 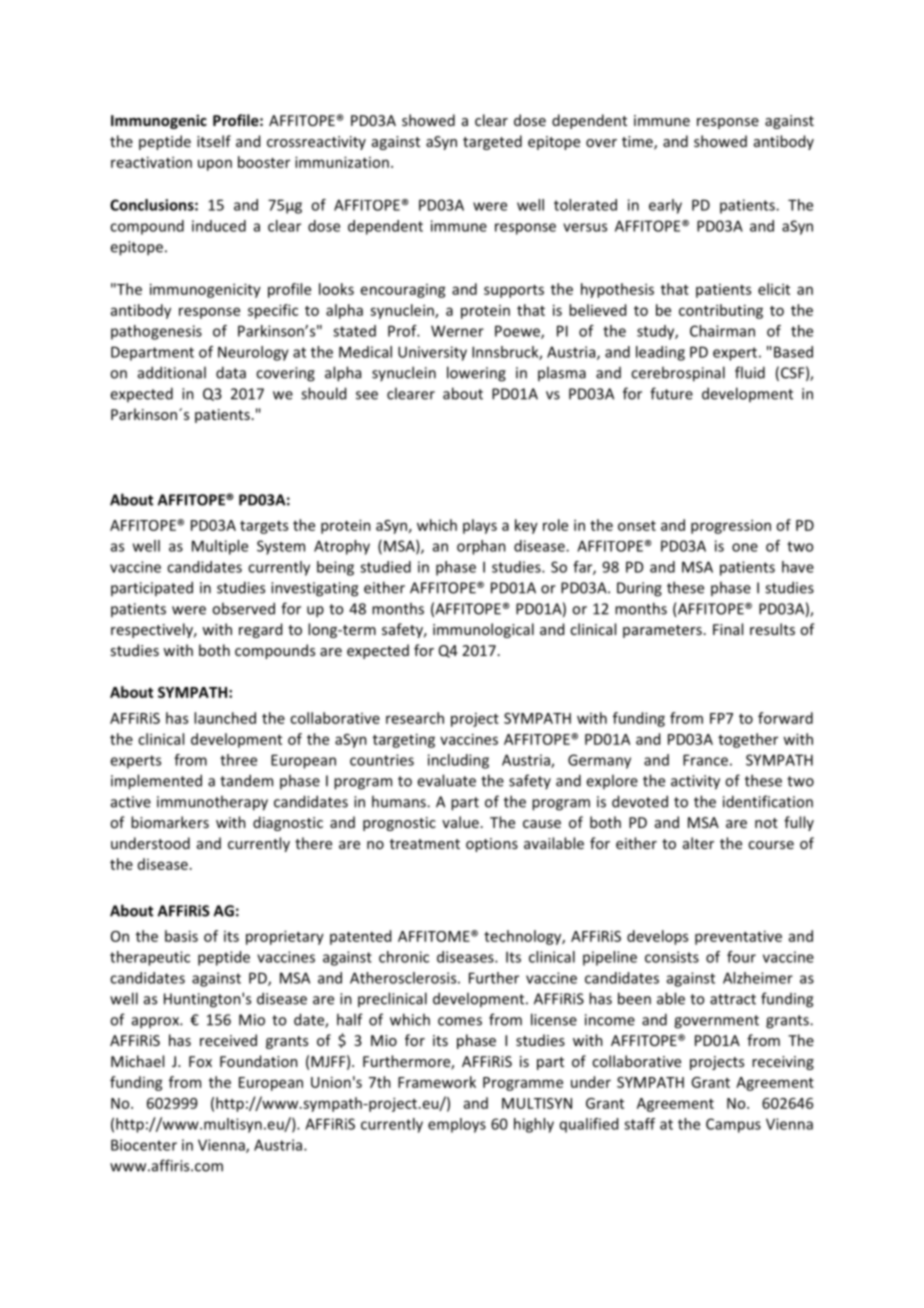 I want to click on Chairman, so click(x=722, y=331).
